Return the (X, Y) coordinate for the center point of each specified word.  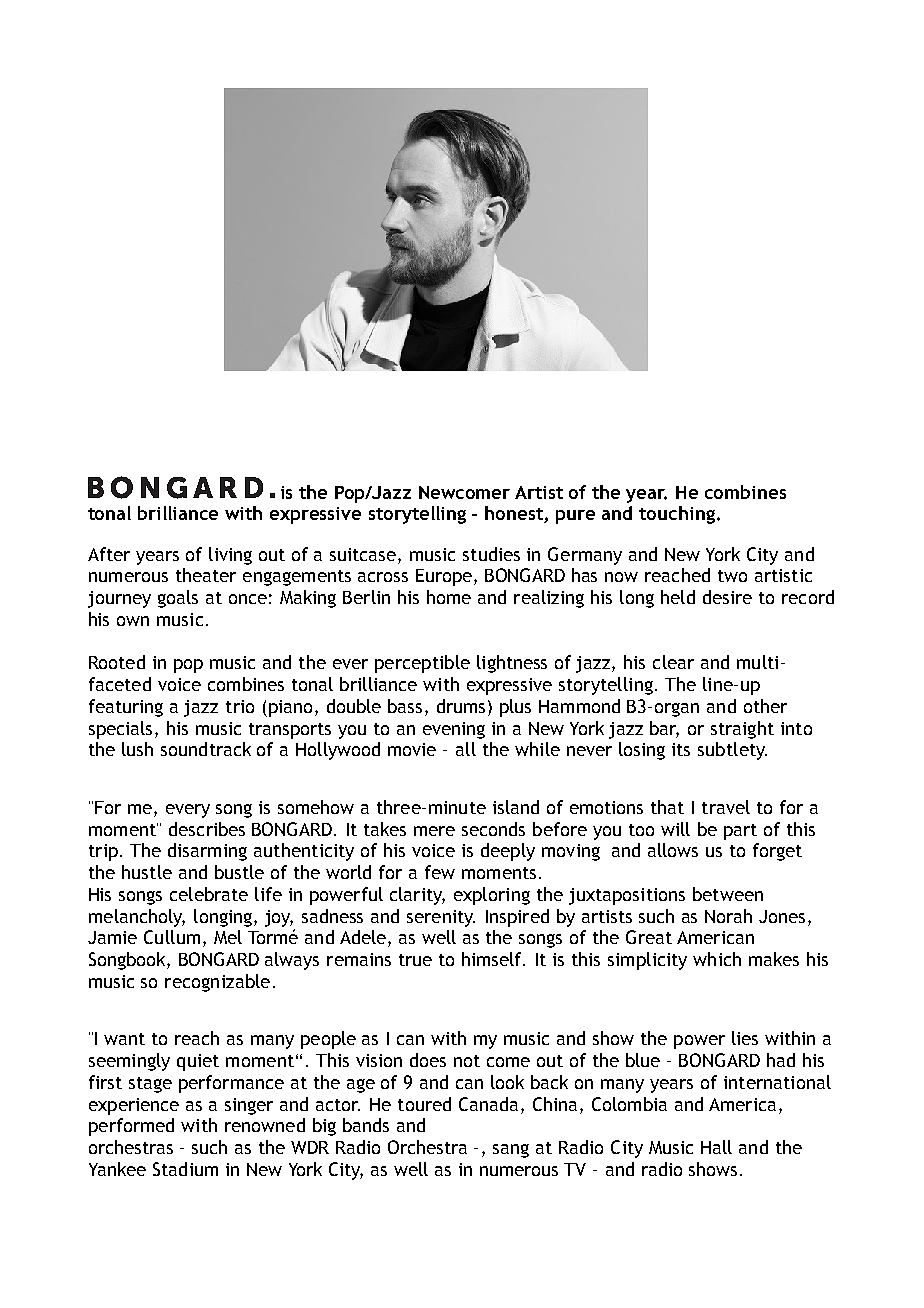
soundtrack (206, 749)
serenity (441, 918)
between (728, 894)
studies (491, 554)
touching (677, 515)
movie (412, 749)
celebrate (209, 894)
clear (673, 662)
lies (745, 1038)
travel (726, 807)
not (467, 1061)
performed (131, 1127)
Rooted (117, 662)
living (230, 556)
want (124, 1039)
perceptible (422, 664)
